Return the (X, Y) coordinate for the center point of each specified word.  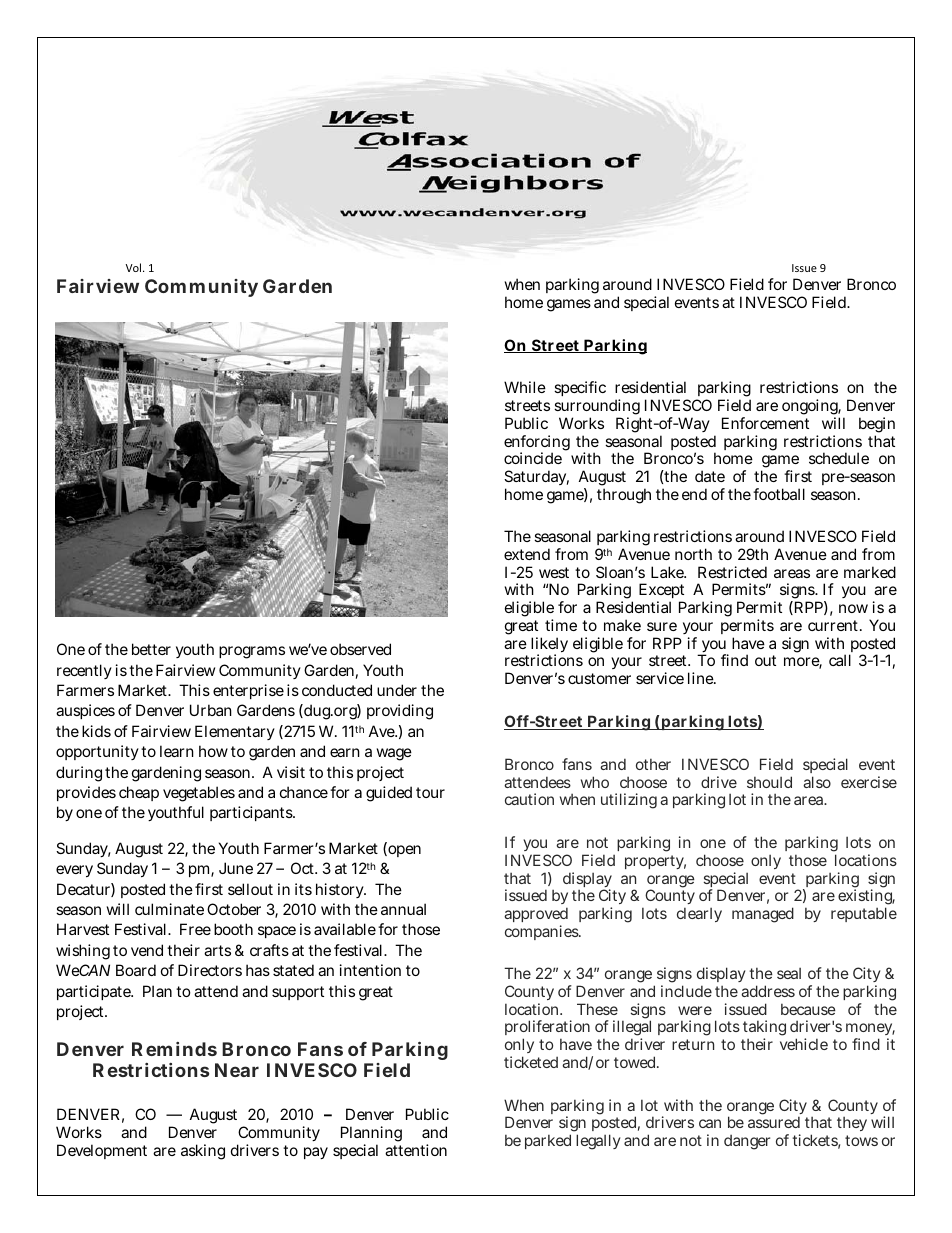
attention (416, 1150)
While (525, 387)
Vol (135, 267)
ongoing (811, 408)
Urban (211, 710)
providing (400, 712)
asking (203, 1152)
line (702, 678)
